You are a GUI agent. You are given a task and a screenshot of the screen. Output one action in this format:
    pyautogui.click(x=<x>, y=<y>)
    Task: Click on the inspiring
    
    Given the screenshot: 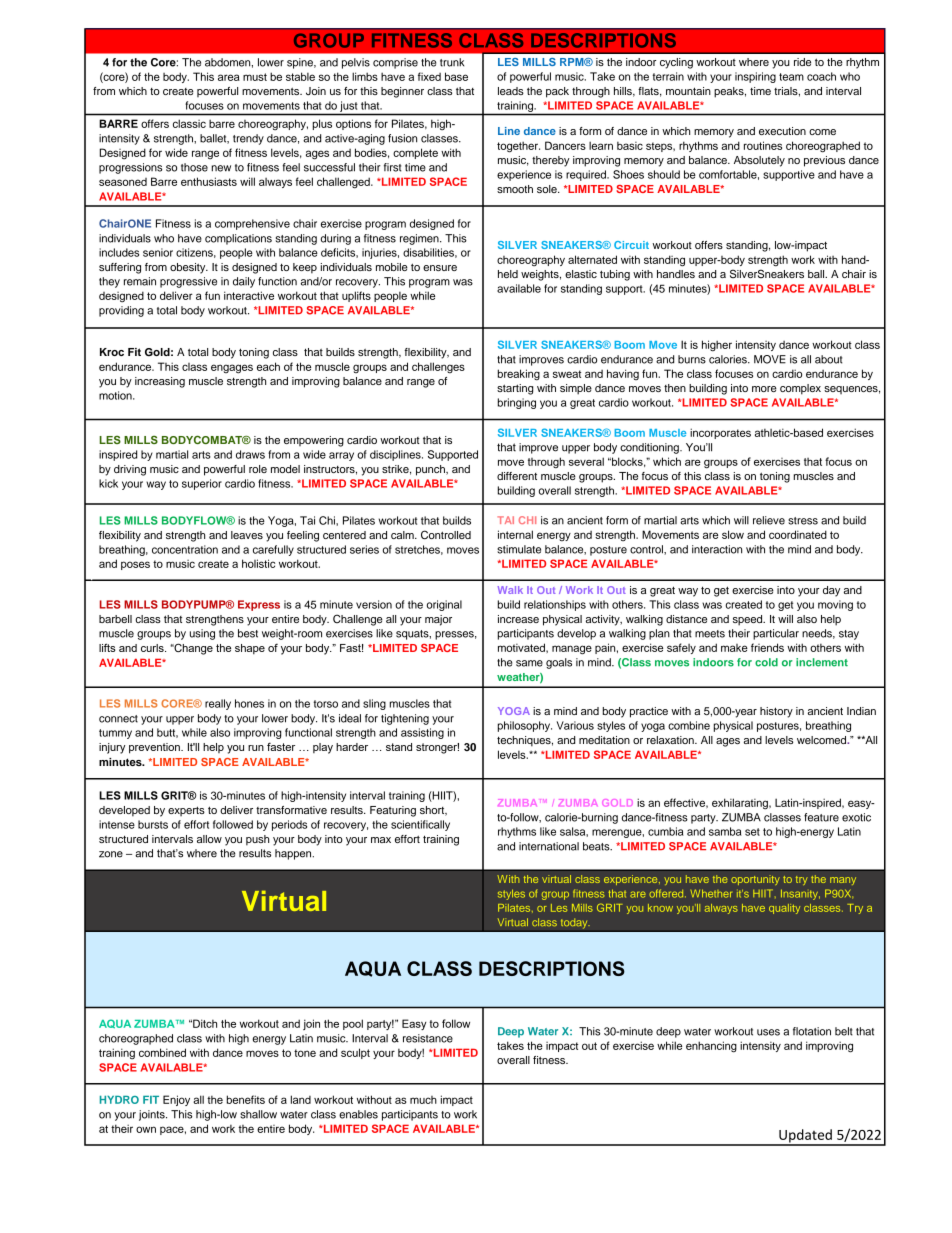 What is the action you would take?
    pyautogui.click(x=755, y=77)
